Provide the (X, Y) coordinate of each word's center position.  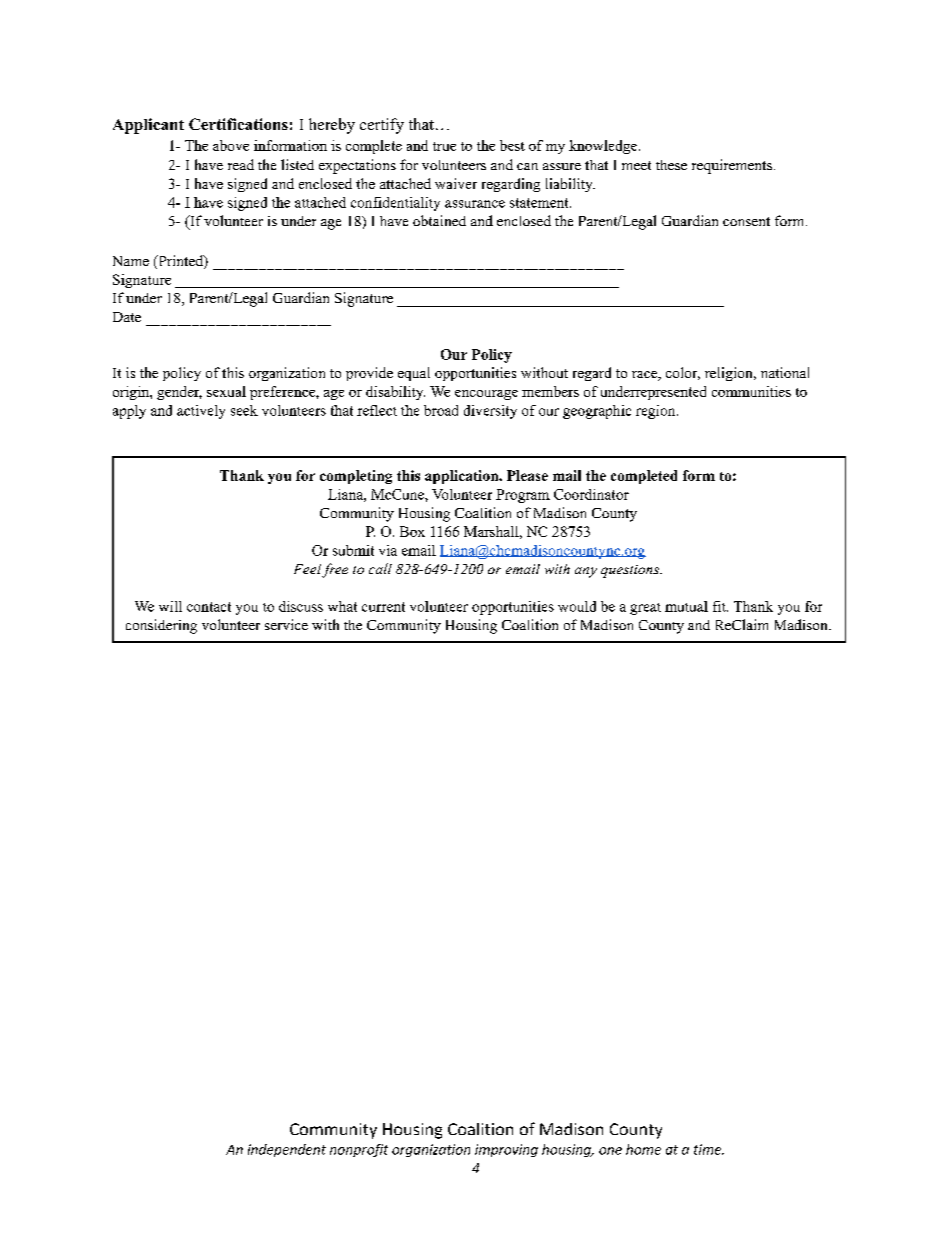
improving (506, 1150)
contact (209, 607)
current (383, 607)
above (231, 145)
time (709, 1149)
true (444, 146)
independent (287, 1150)
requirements (732, 166)
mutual (686, 606)
